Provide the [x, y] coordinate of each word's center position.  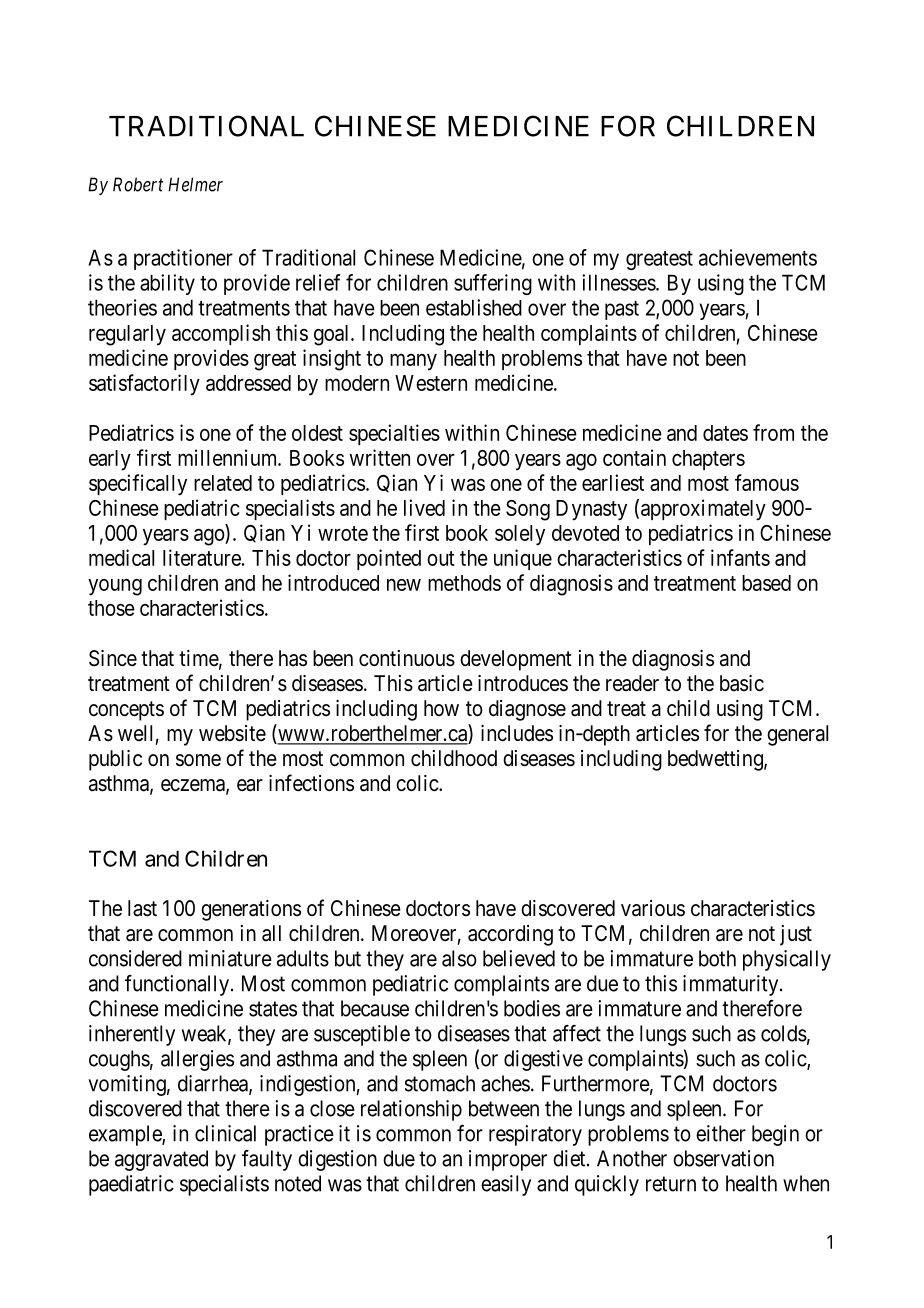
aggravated [161, 1160]
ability [167, 284]
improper [508, 1160]
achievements [758, 257]
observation [723, 1158]
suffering [493, 284]
